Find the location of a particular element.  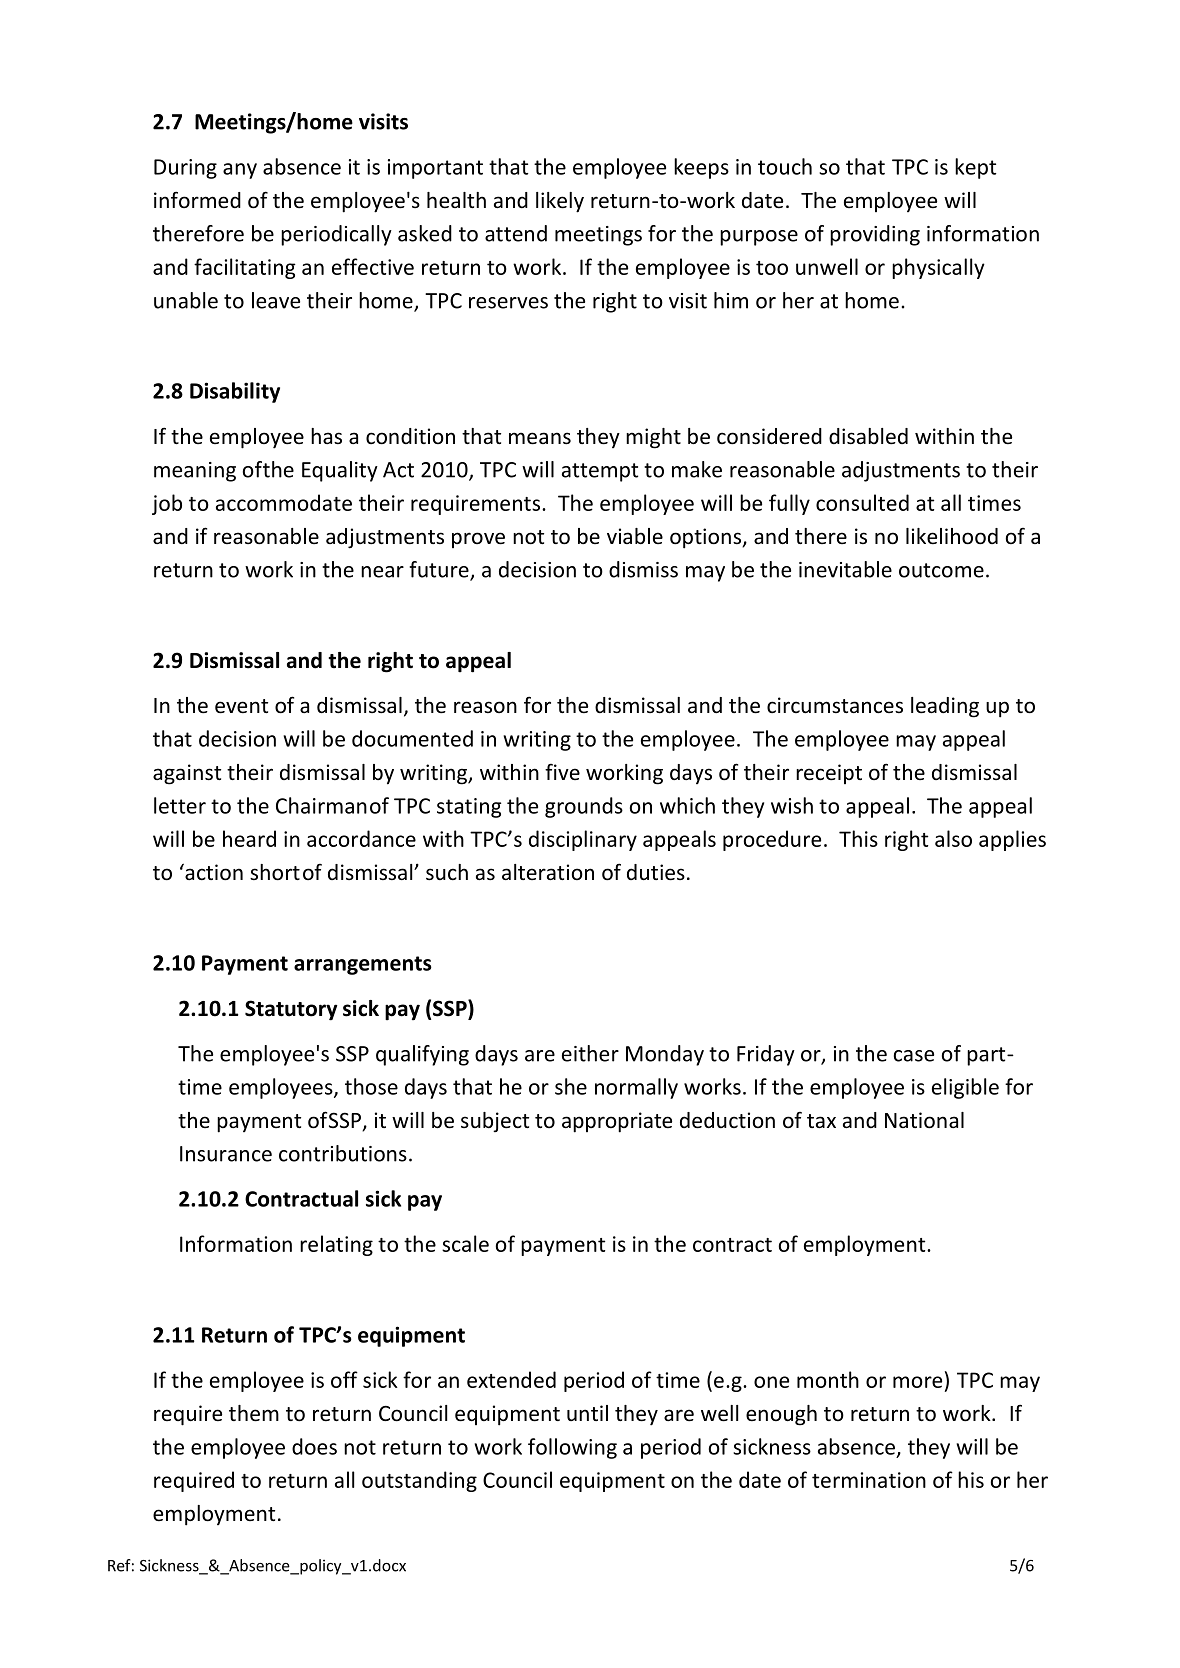

likely is located at coordinates (560, 202).
